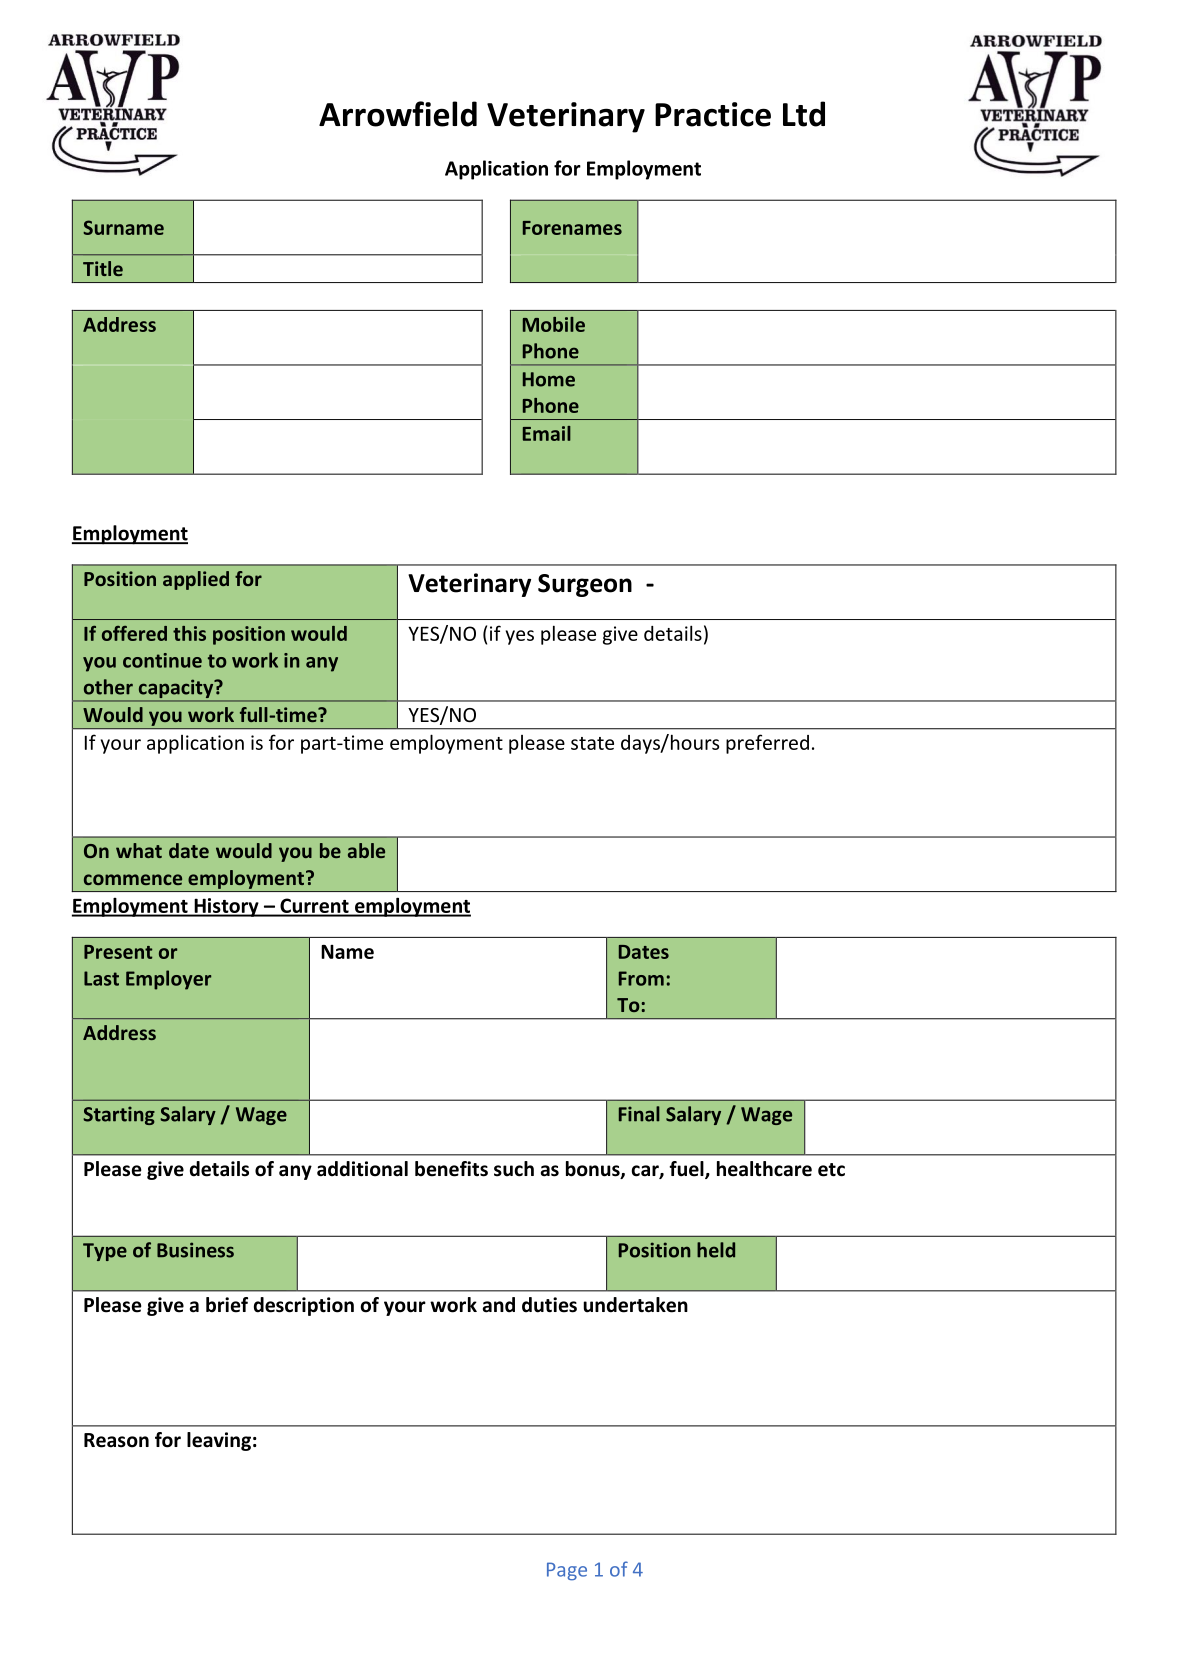 This page has height=1680, width=1188. Describe the element at coordinates (119, 1115) in the page. I see `Starting` at that location.
